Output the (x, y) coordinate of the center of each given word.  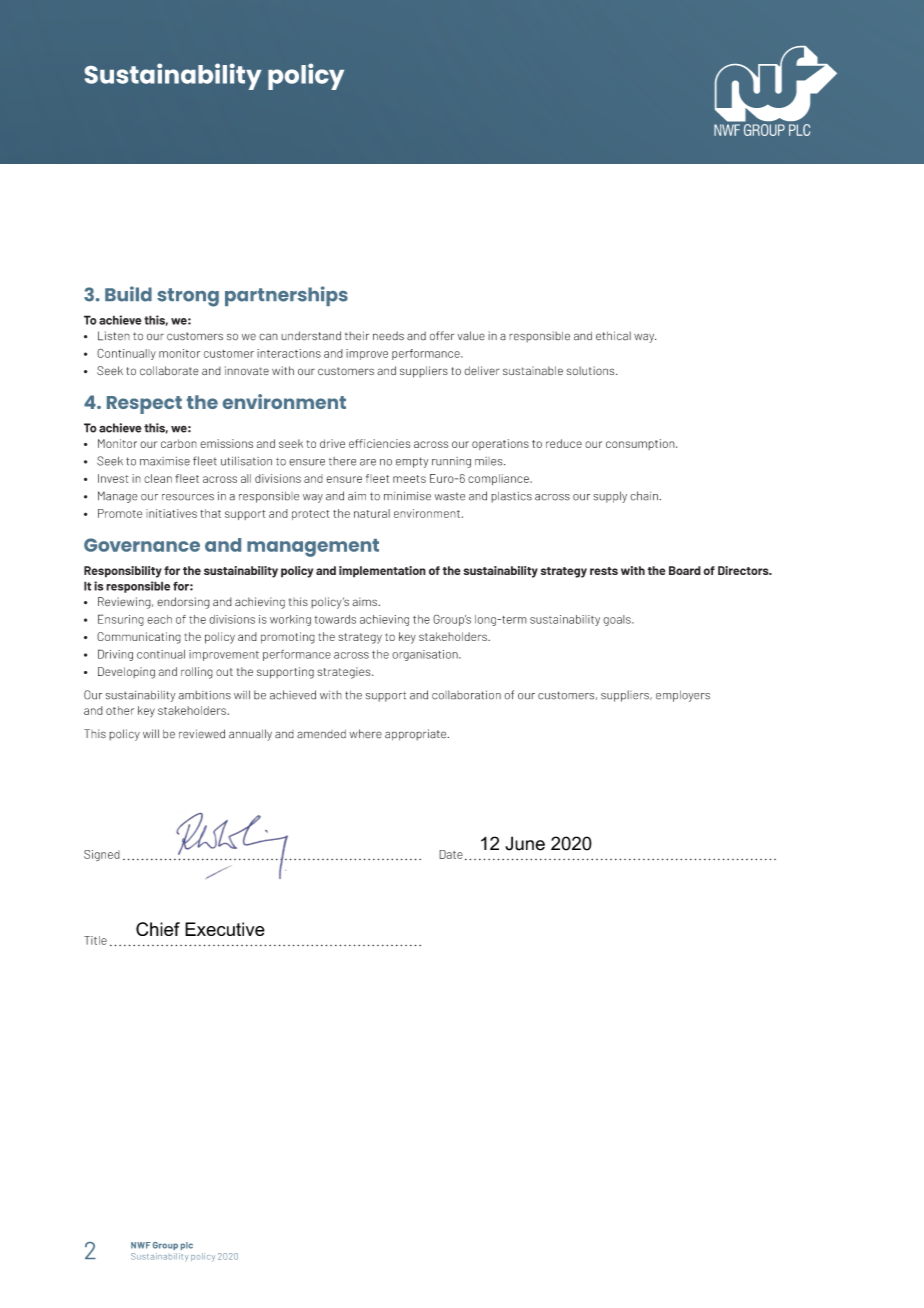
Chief (158, 929)
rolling (197, 673)
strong (188, 297)
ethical (613, 336)
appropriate (417, 735)
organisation (426, 655)
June (525, 843)
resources (188, 497)
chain (645, 496)
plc (187, 1246)
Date (451, 854)
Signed (102, 855)
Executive (225, 929)
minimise (407, 496)
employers (683, 696)
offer (442, 336)
